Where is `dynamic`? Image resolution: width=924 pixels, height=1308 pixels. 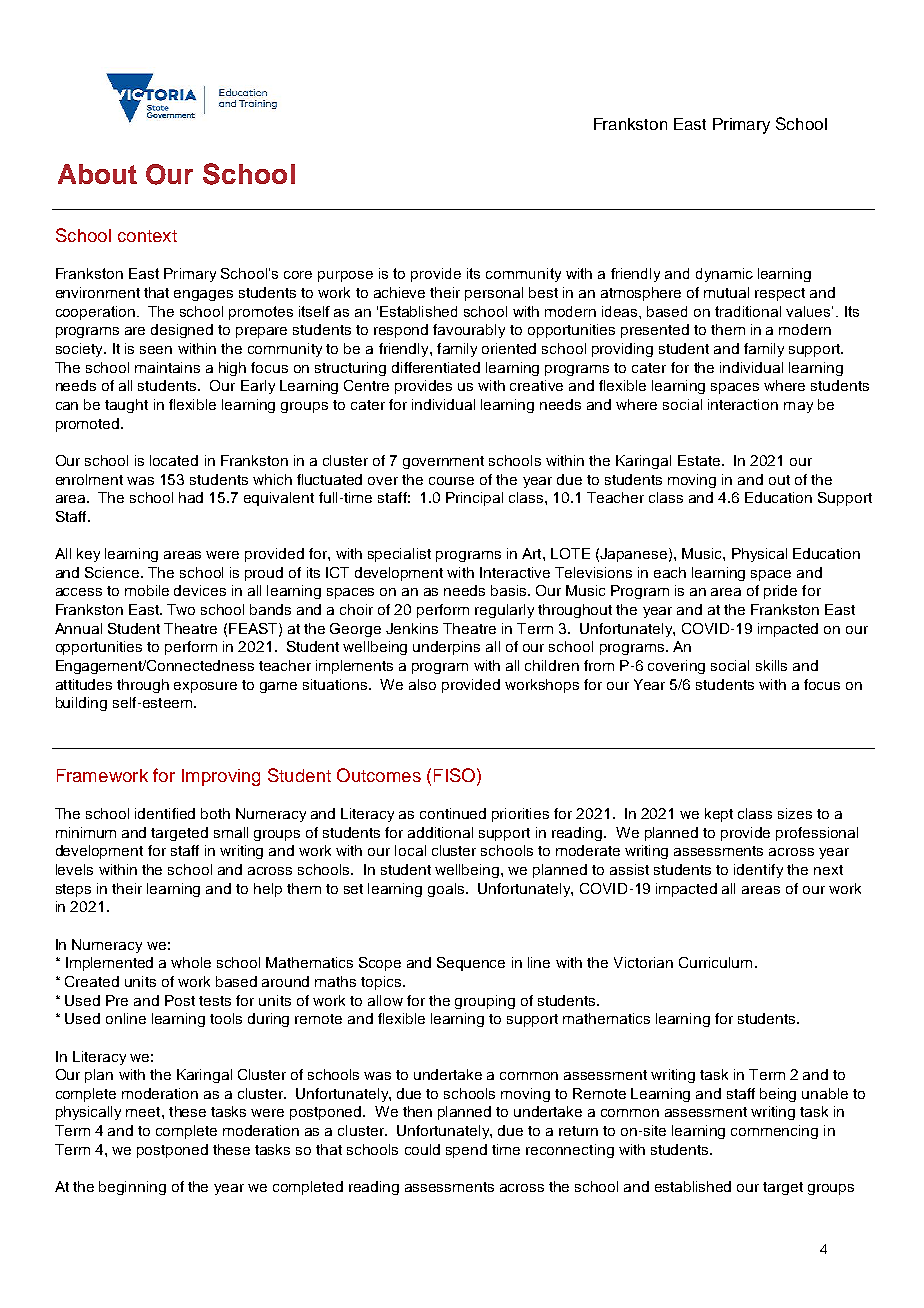 dynamic is located at coordinates (724, 275).
